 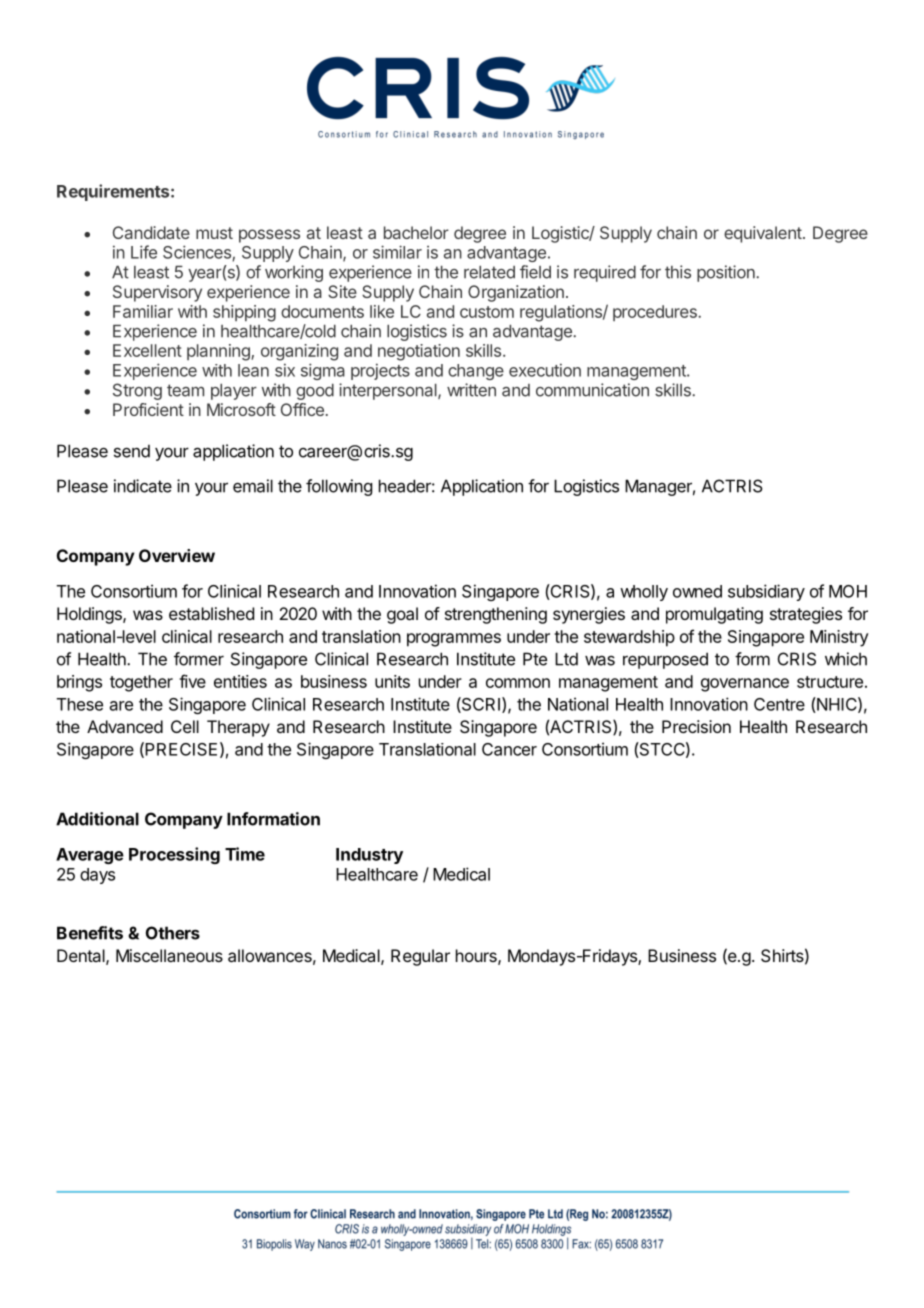 What do you see at coordinates (211, 613) in the screenshot?
I see `established` at bounding box center [211, 613].
